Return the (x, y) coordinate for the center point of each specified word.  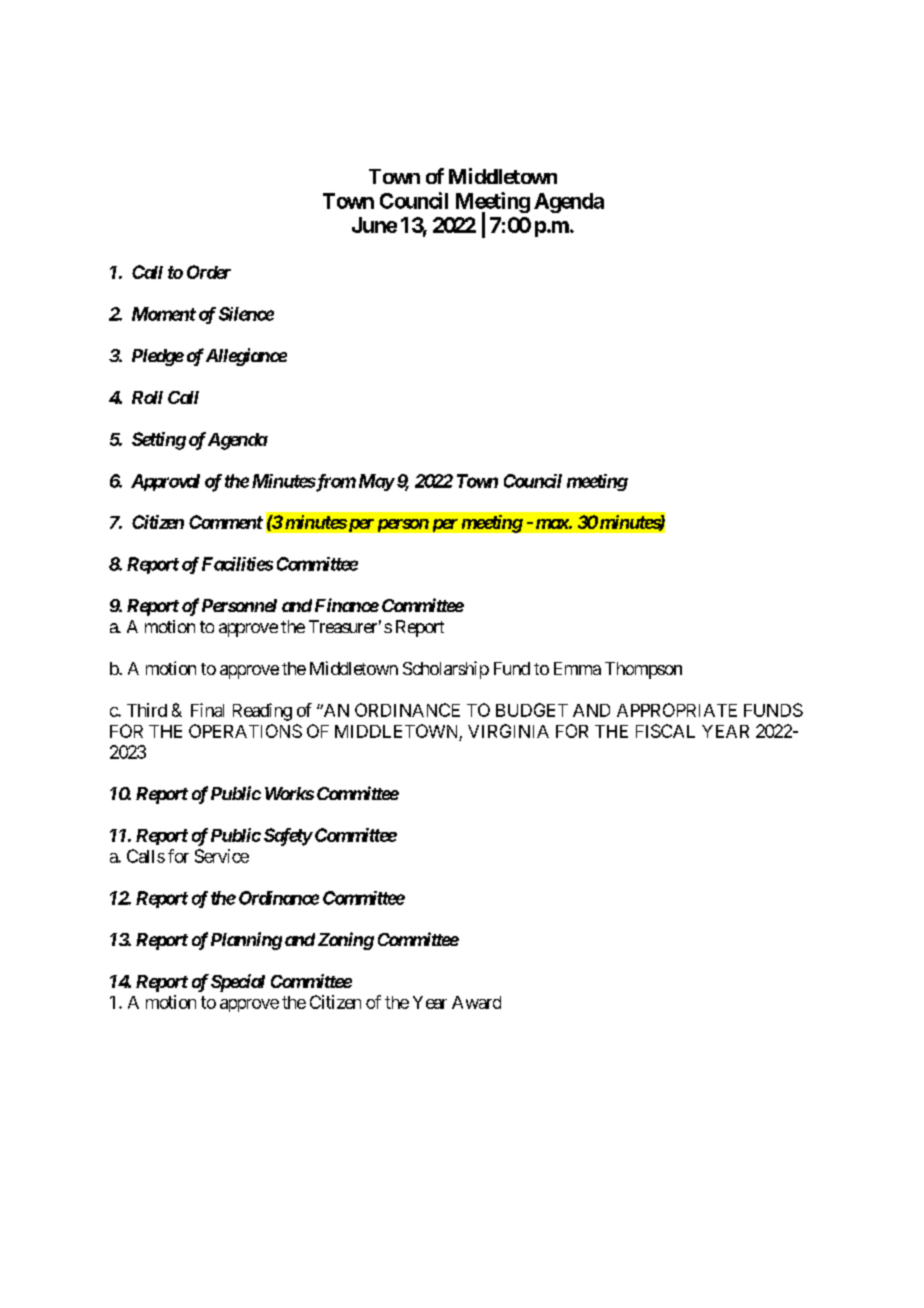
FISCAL (665, 731)
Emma (577, 668)
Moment (164, 314)
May (376, 482)
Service (222, 856)
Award (476, 1002)
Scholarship (446, 670)
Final (207, 710)
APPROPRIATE (677, 710)
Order (209, 272)
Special (238, 983)
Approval (165, 482)
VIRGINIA (508, 731)
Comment (226, 522)
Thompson (643, 670)
